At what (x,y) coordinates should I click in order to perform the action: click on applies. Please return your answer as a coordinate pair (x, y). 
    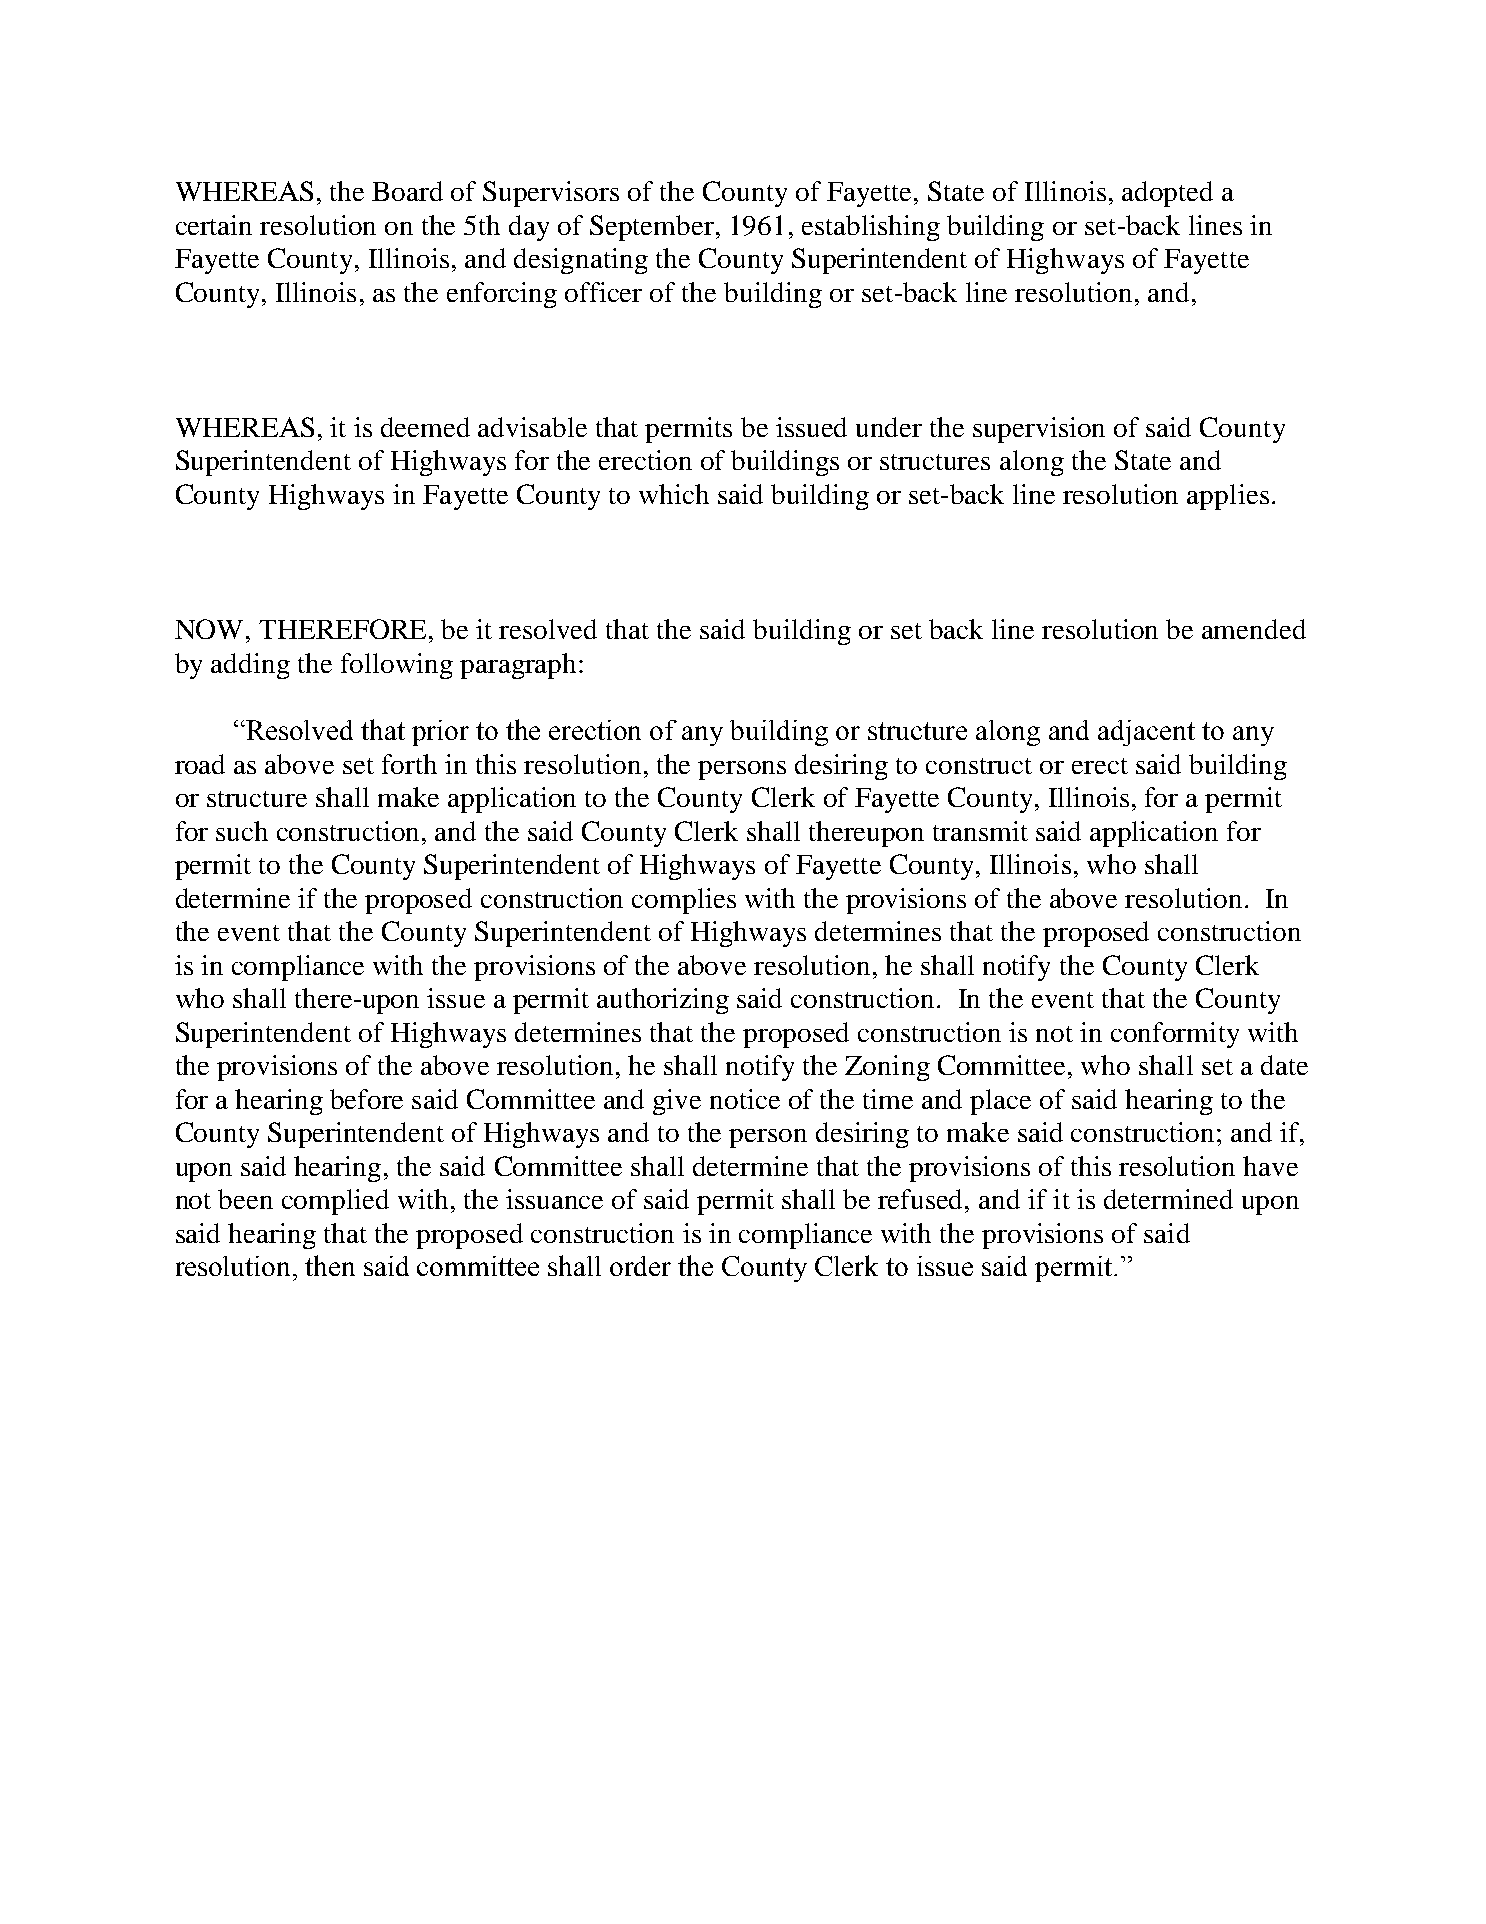
    Looking at the image, I should click on (1228, 497).
